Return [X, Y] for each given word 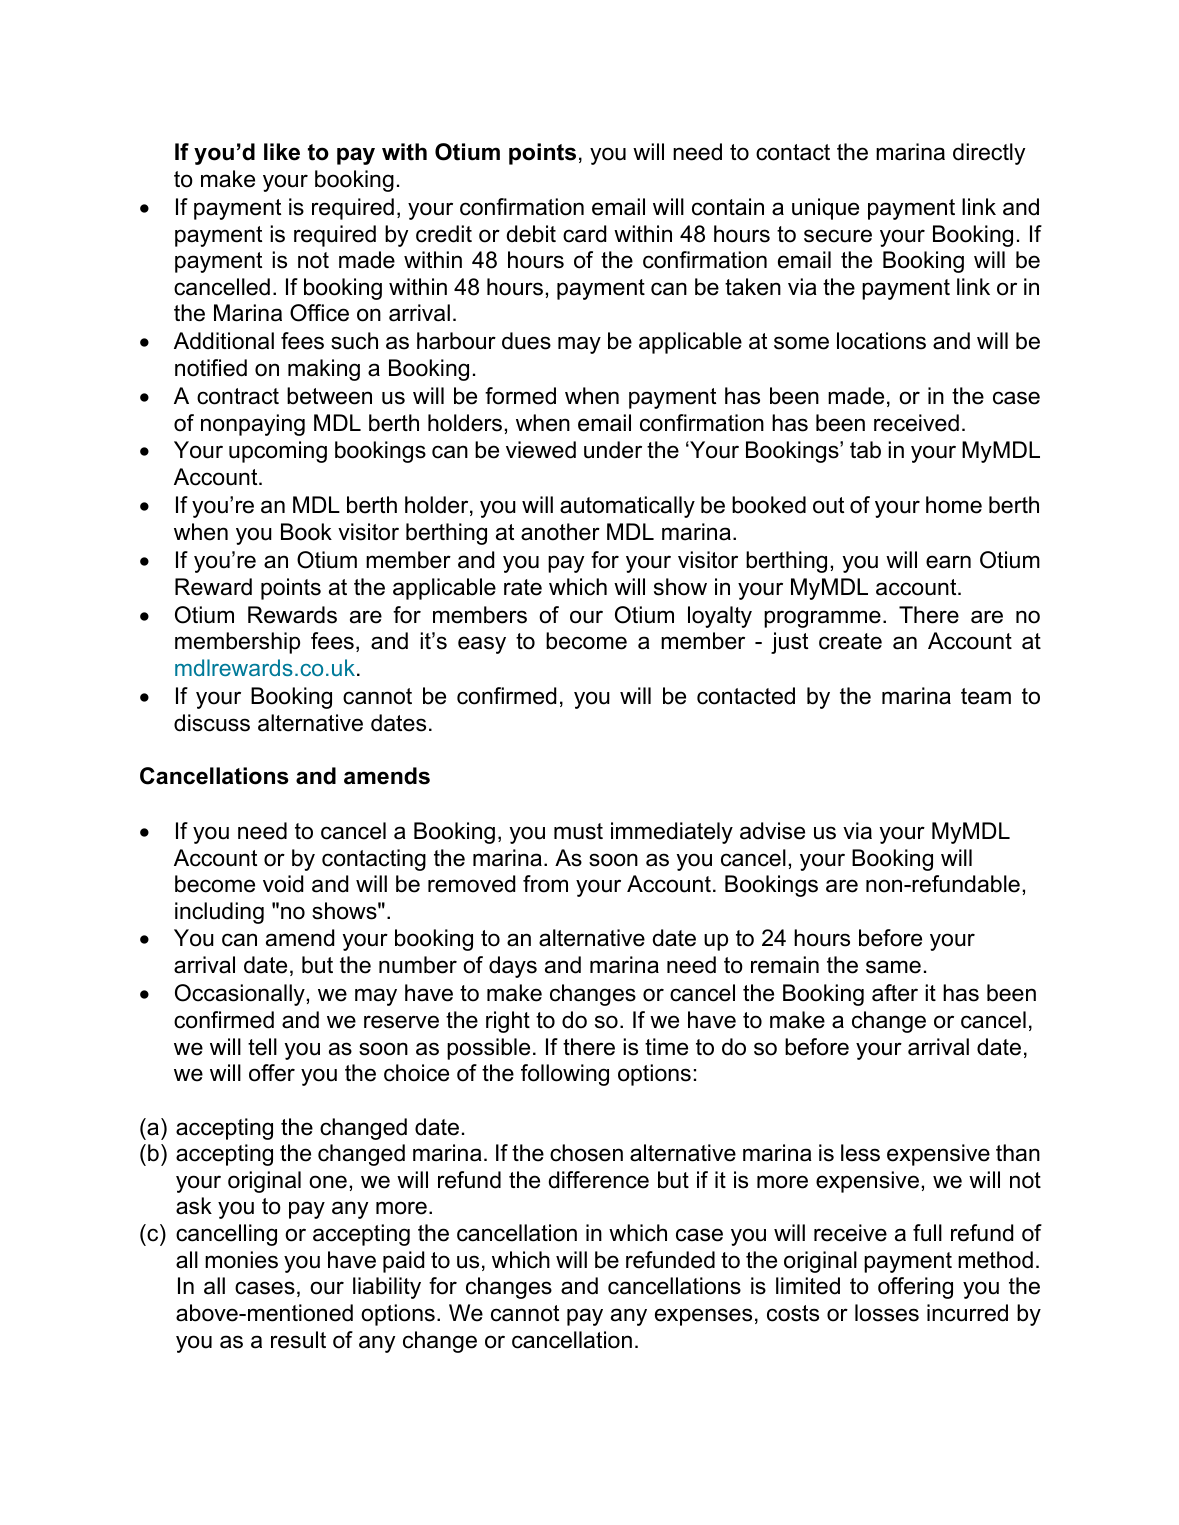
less [860, 1153]
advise [772, 831]
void [283, 884]
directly [989, 154]
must [578, 831]
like [282, 152]
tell [262, 1047]
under [613, 450]
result [298, 1340]
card [584, 234]
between [329, 396]
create [850, 641]
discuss [212, 723]
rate [523, 587]
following [565, 1075]
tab [865, 450]
